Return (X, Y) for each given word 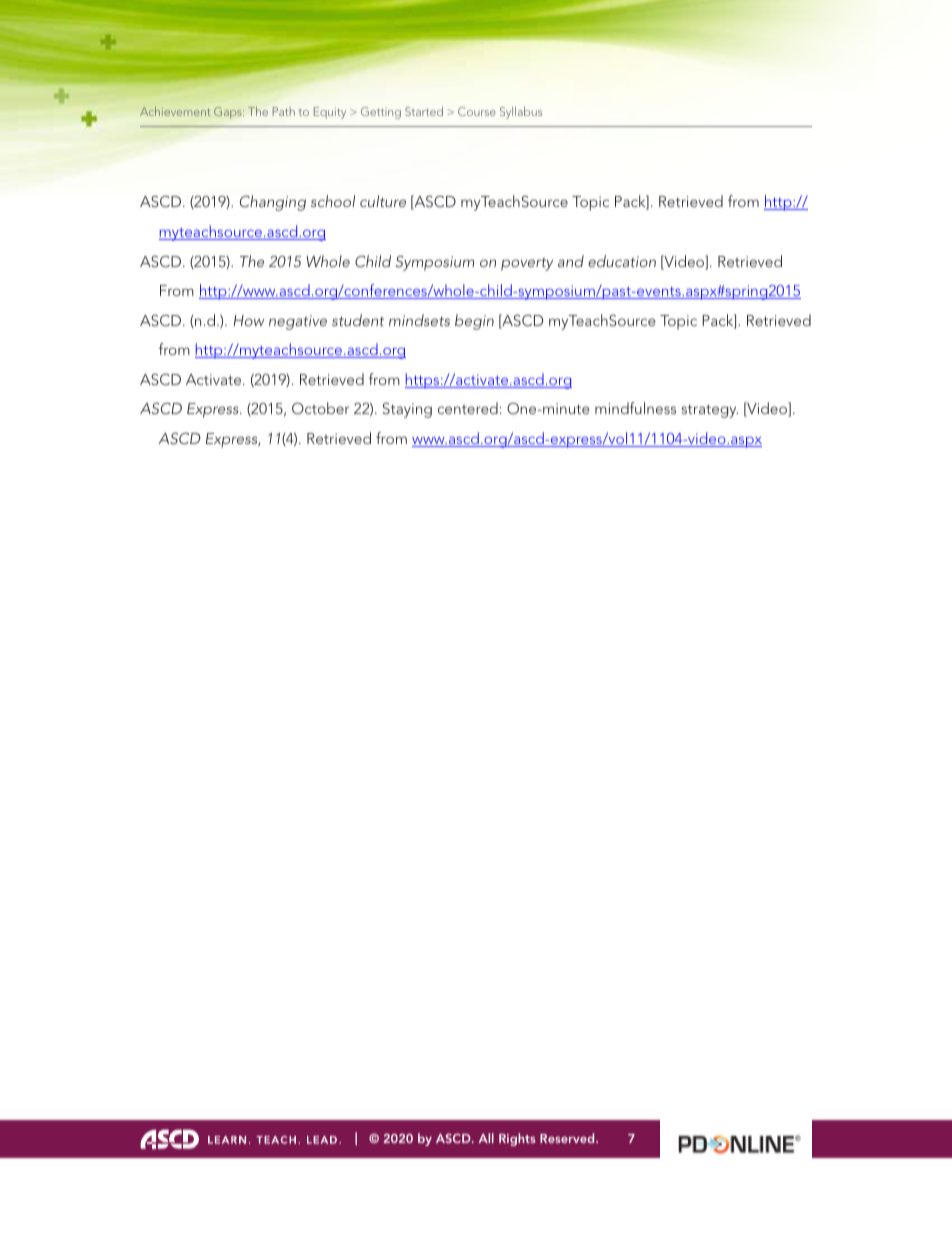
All (486, 1138)
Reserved (568, 1138)
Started (424, 111)
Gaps (229, 113)
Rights (517, 1139)
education (622, 261)
